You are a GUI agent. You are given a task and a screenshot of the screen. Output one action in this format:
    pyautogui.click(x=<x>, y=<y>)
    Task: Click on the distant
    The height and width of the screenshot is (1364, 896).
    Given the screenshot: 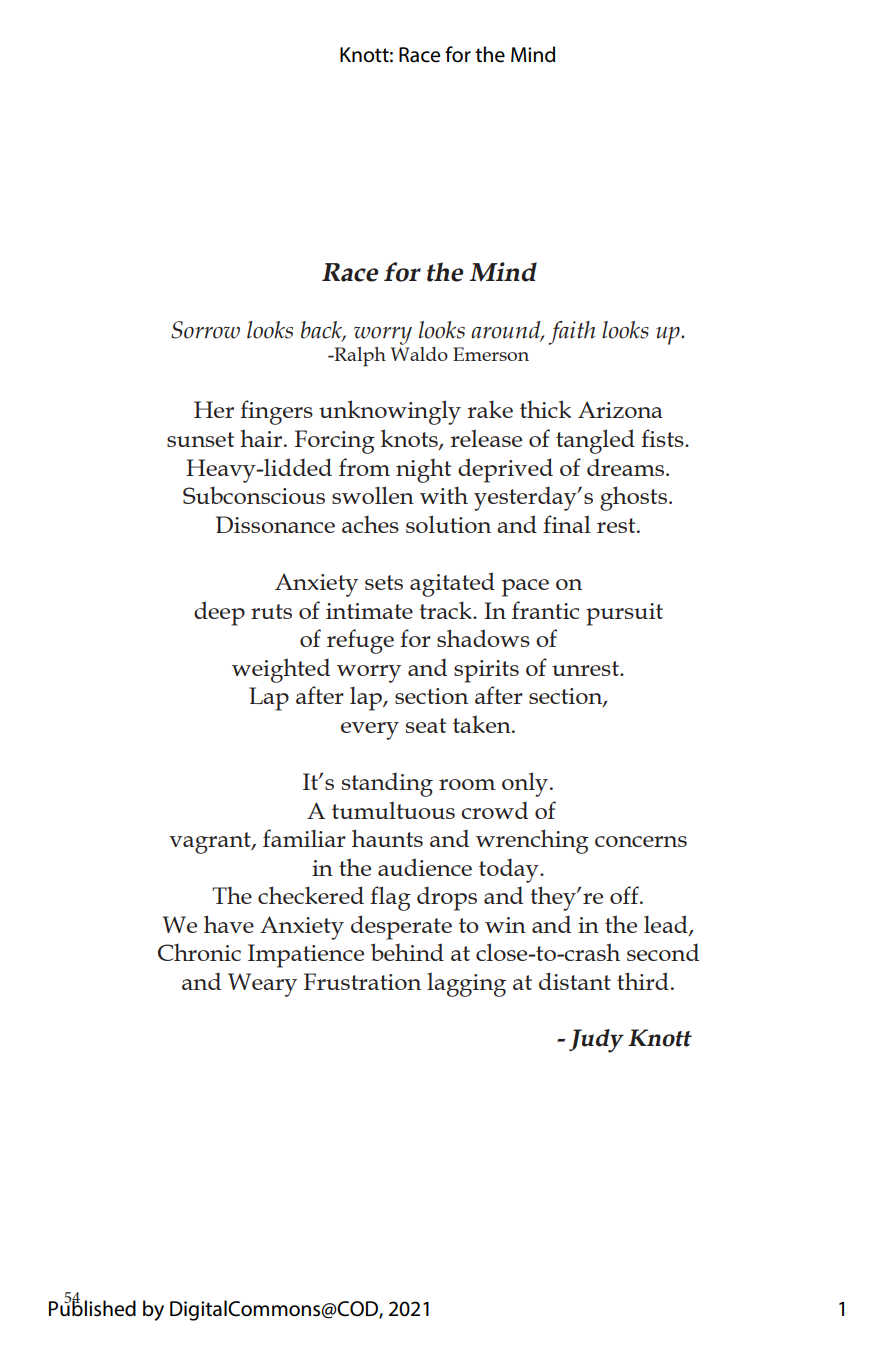 What is the action you would take?
    pyautogui.click(x=575, y=981)
